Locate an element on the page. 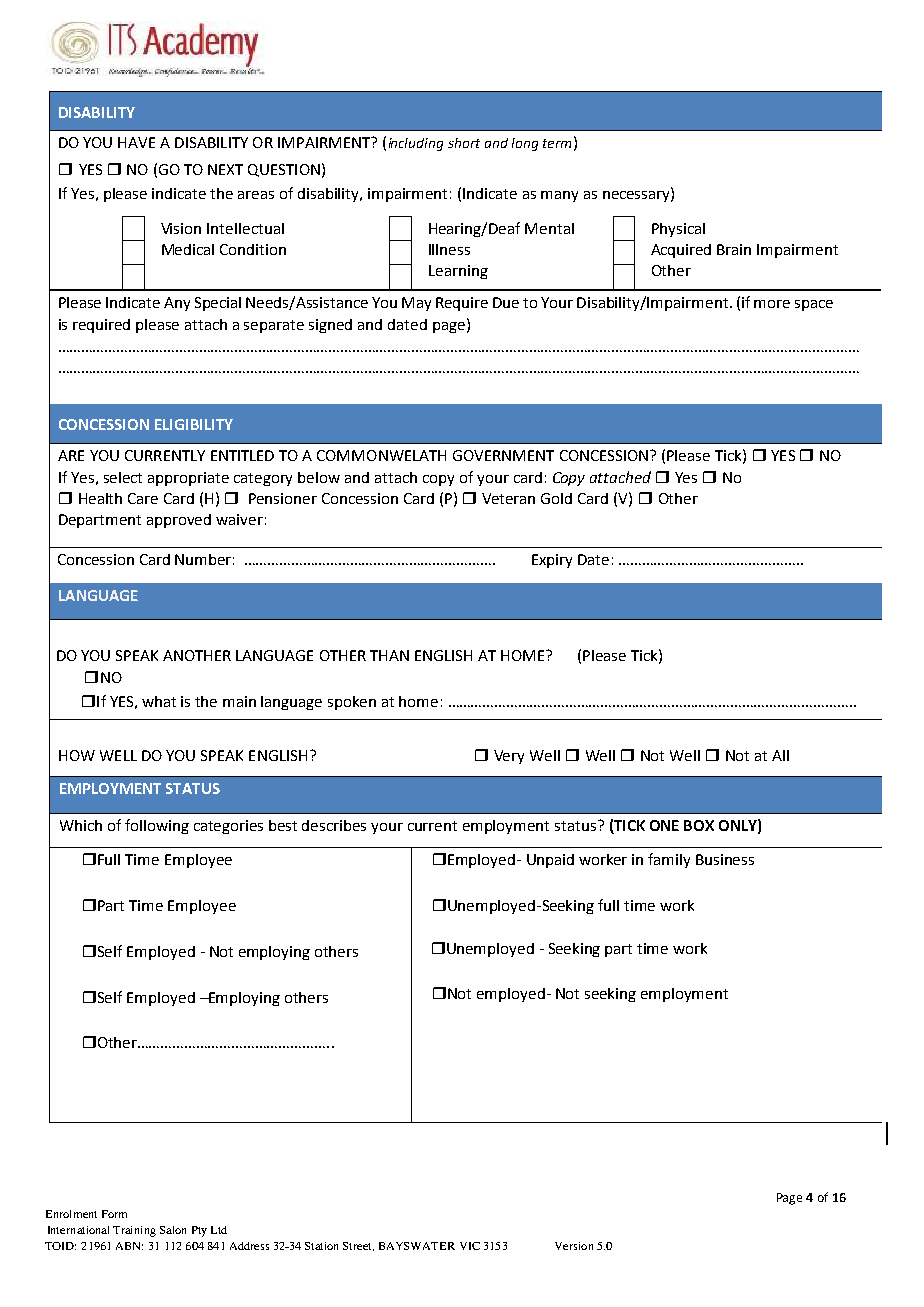 The image size is (924, 1307). GOVERNMENT is located at coordinates (503, 455).
